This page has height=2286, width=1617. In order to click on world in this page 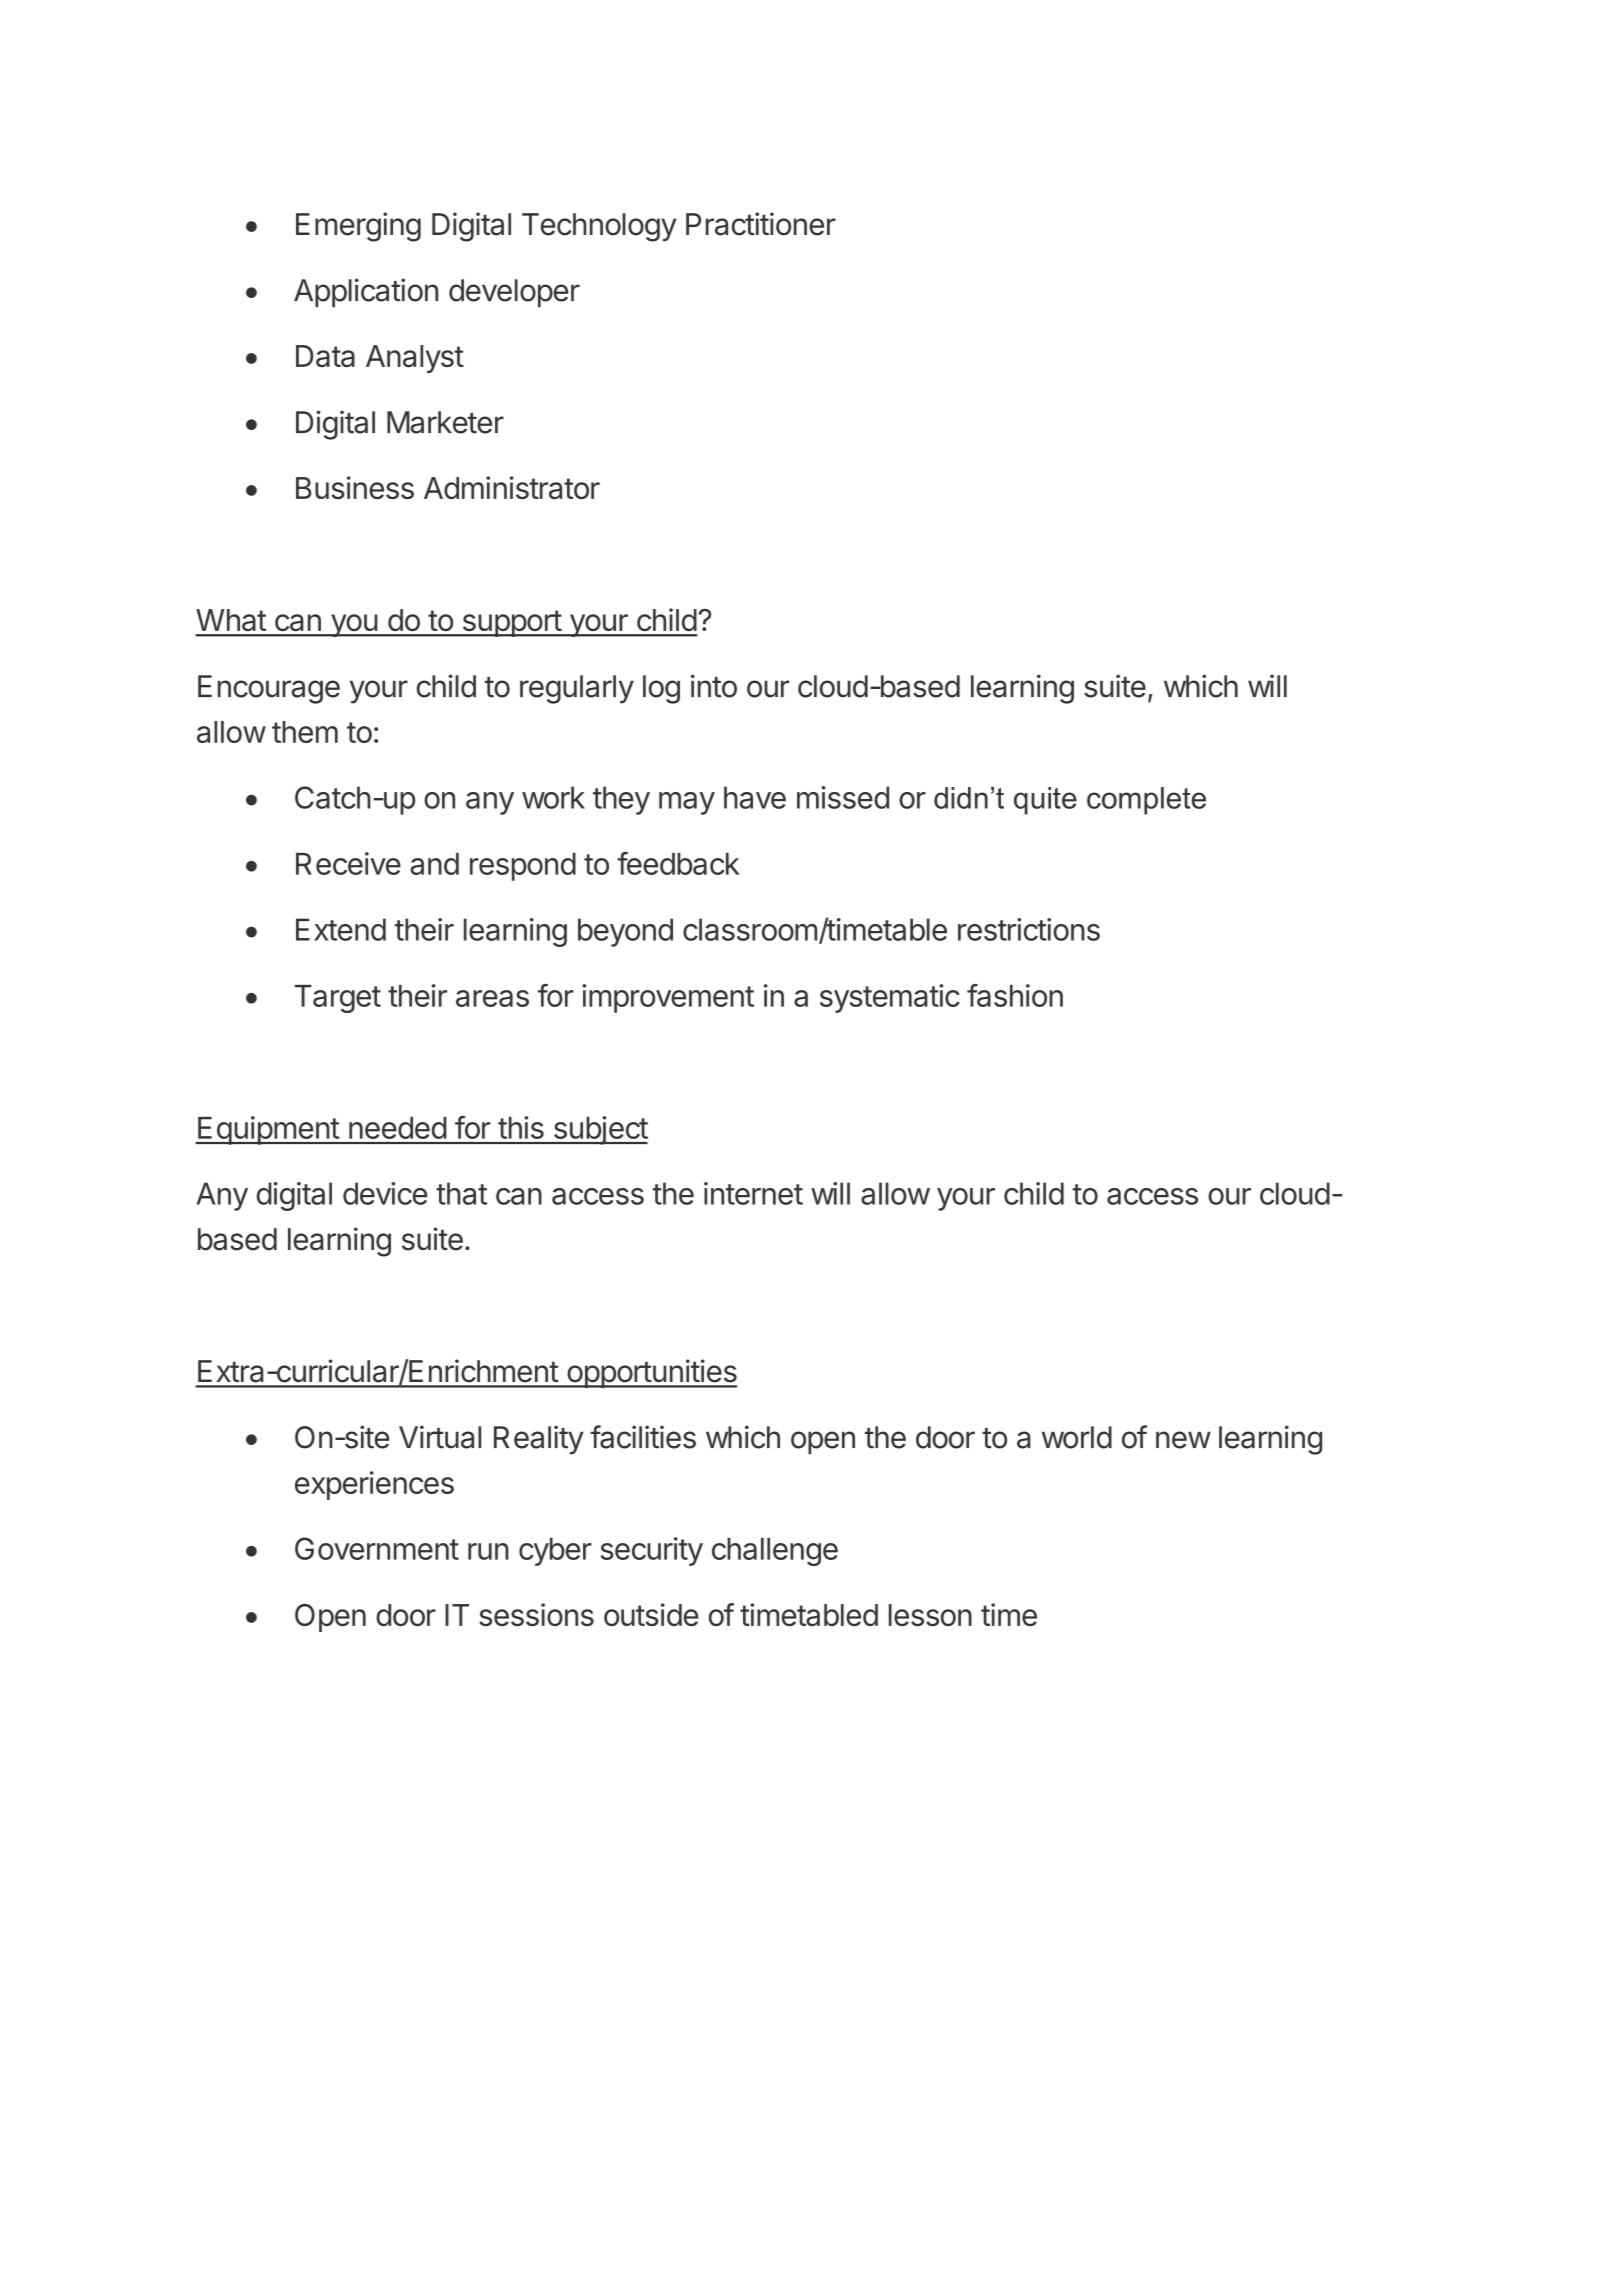, I will do `click(1077, 1437)`.
